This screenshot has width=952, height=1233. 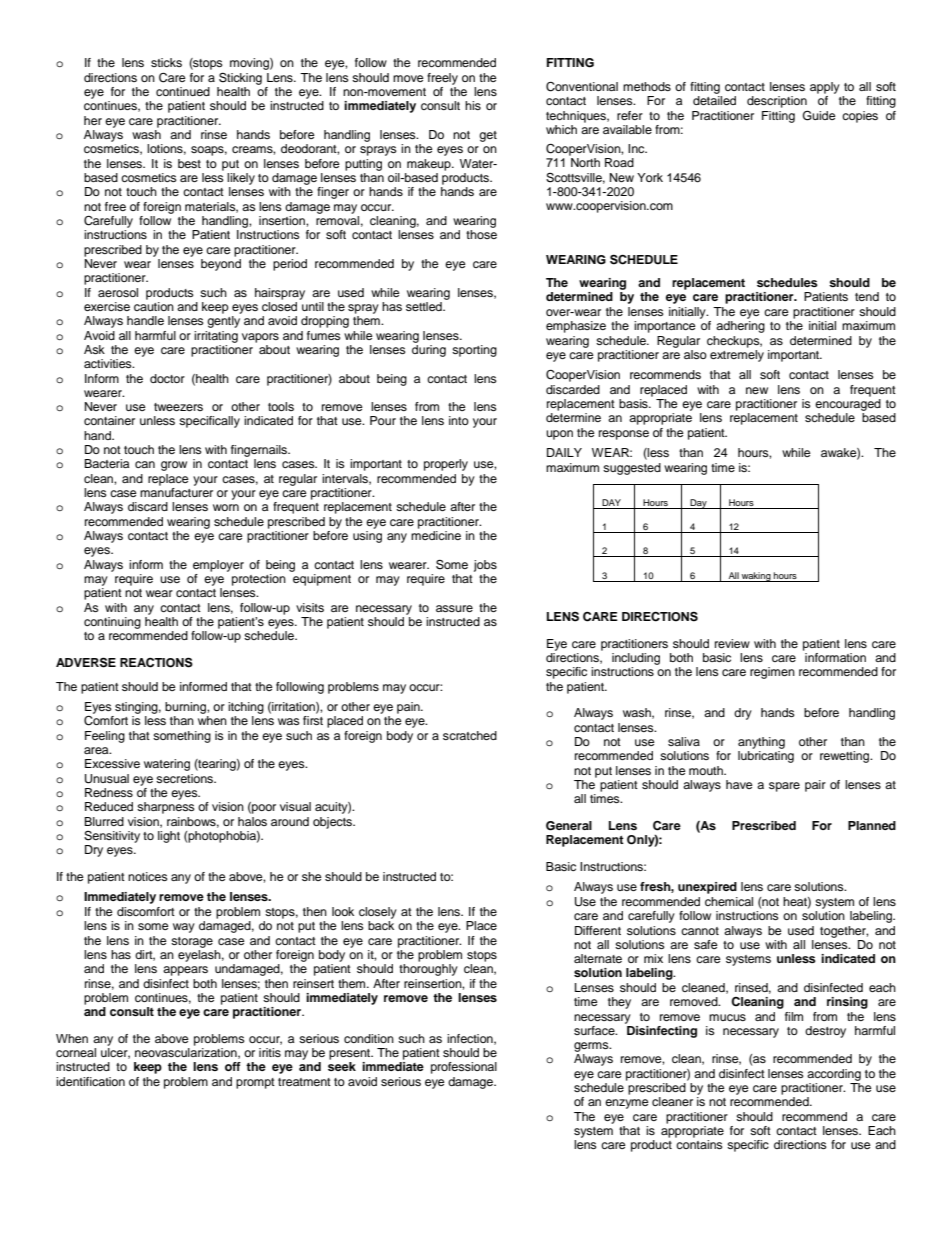 I want to click on his, so click(x=473, y=105).
